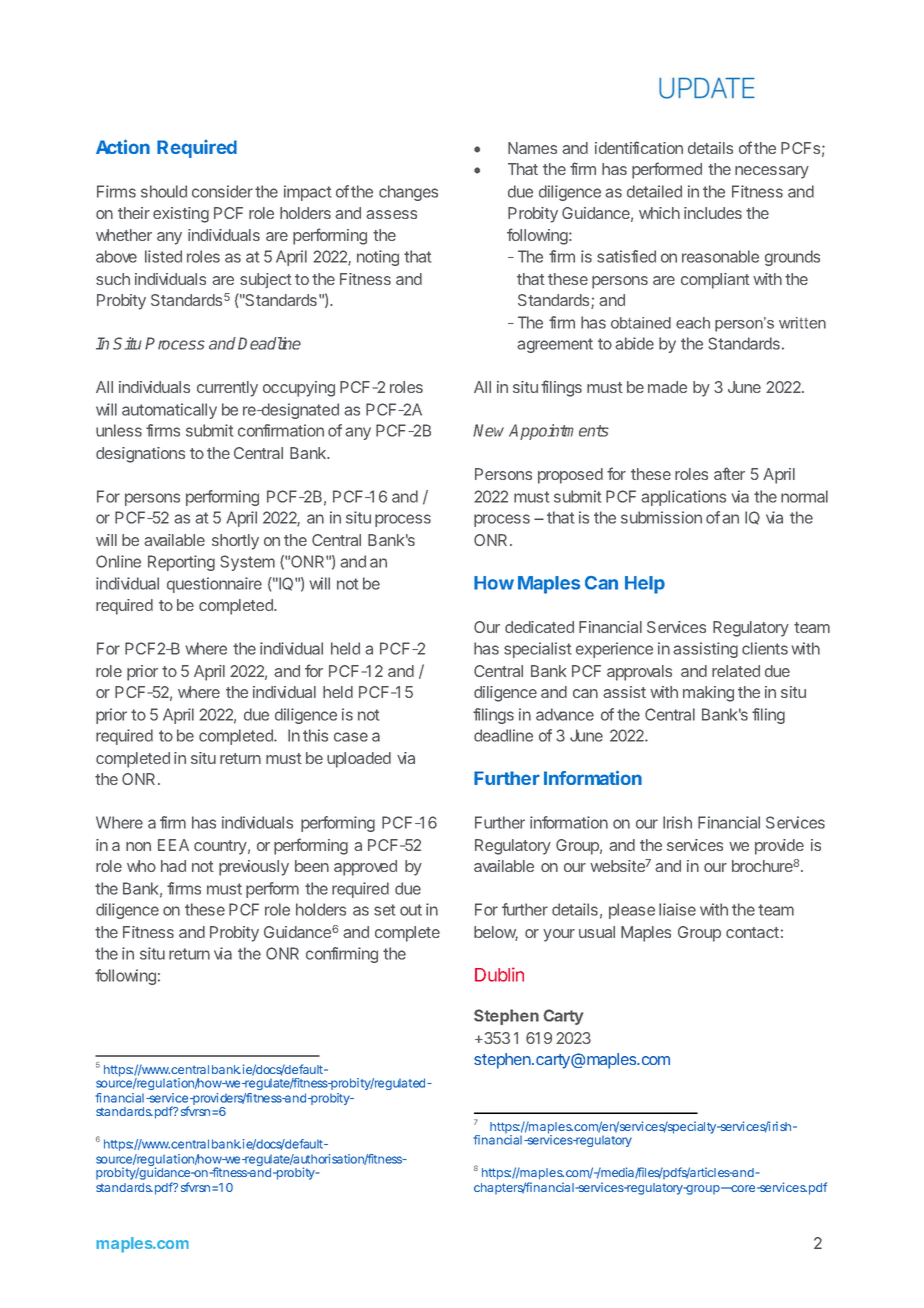 The image size is (924, 1308). What do you see at coordinates (555, 345) in the page?
I see `agreement` at bounding box center [555, 345].
